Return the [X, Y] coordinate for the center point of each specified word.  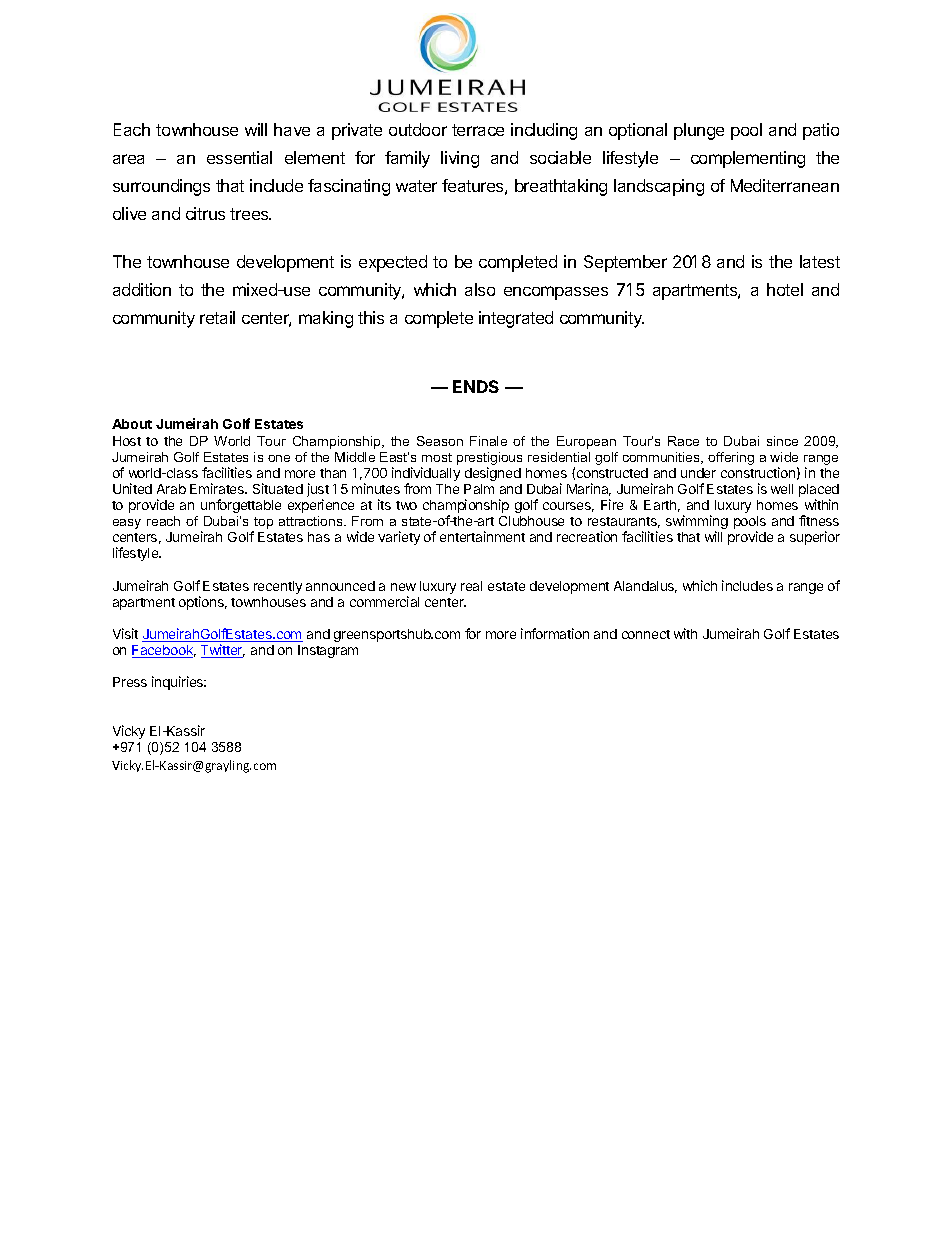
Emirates [218, 488]
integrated [516, 319]
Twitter [223, 651]
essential [239, 157]
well [782, 489]
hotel [785, 289]
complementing [748, 159]
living [460, 159]
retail [217, 317]
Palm [479, 489]
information [555, 633]
